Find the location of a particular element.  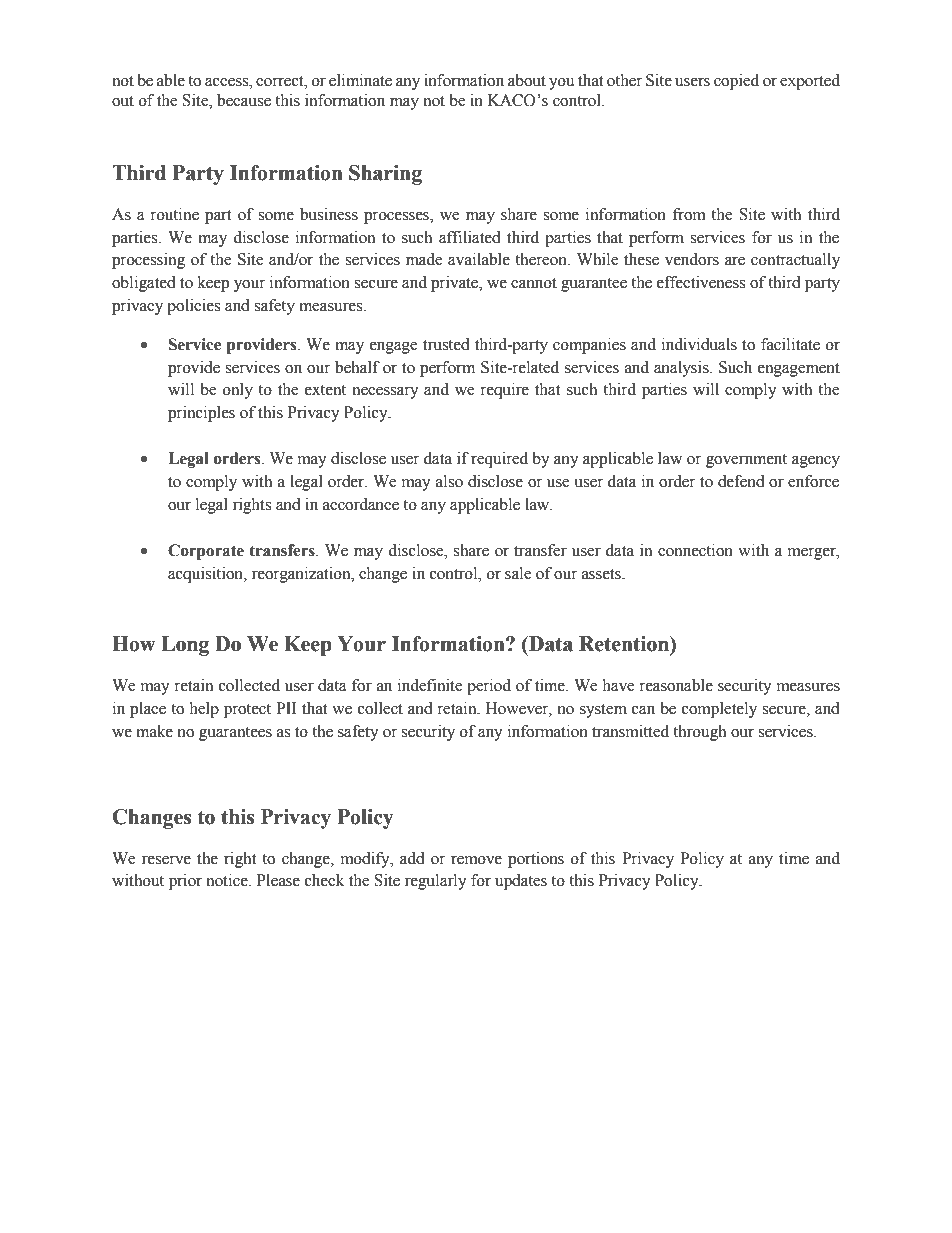

cannot is located at coordinates (534, 283).
